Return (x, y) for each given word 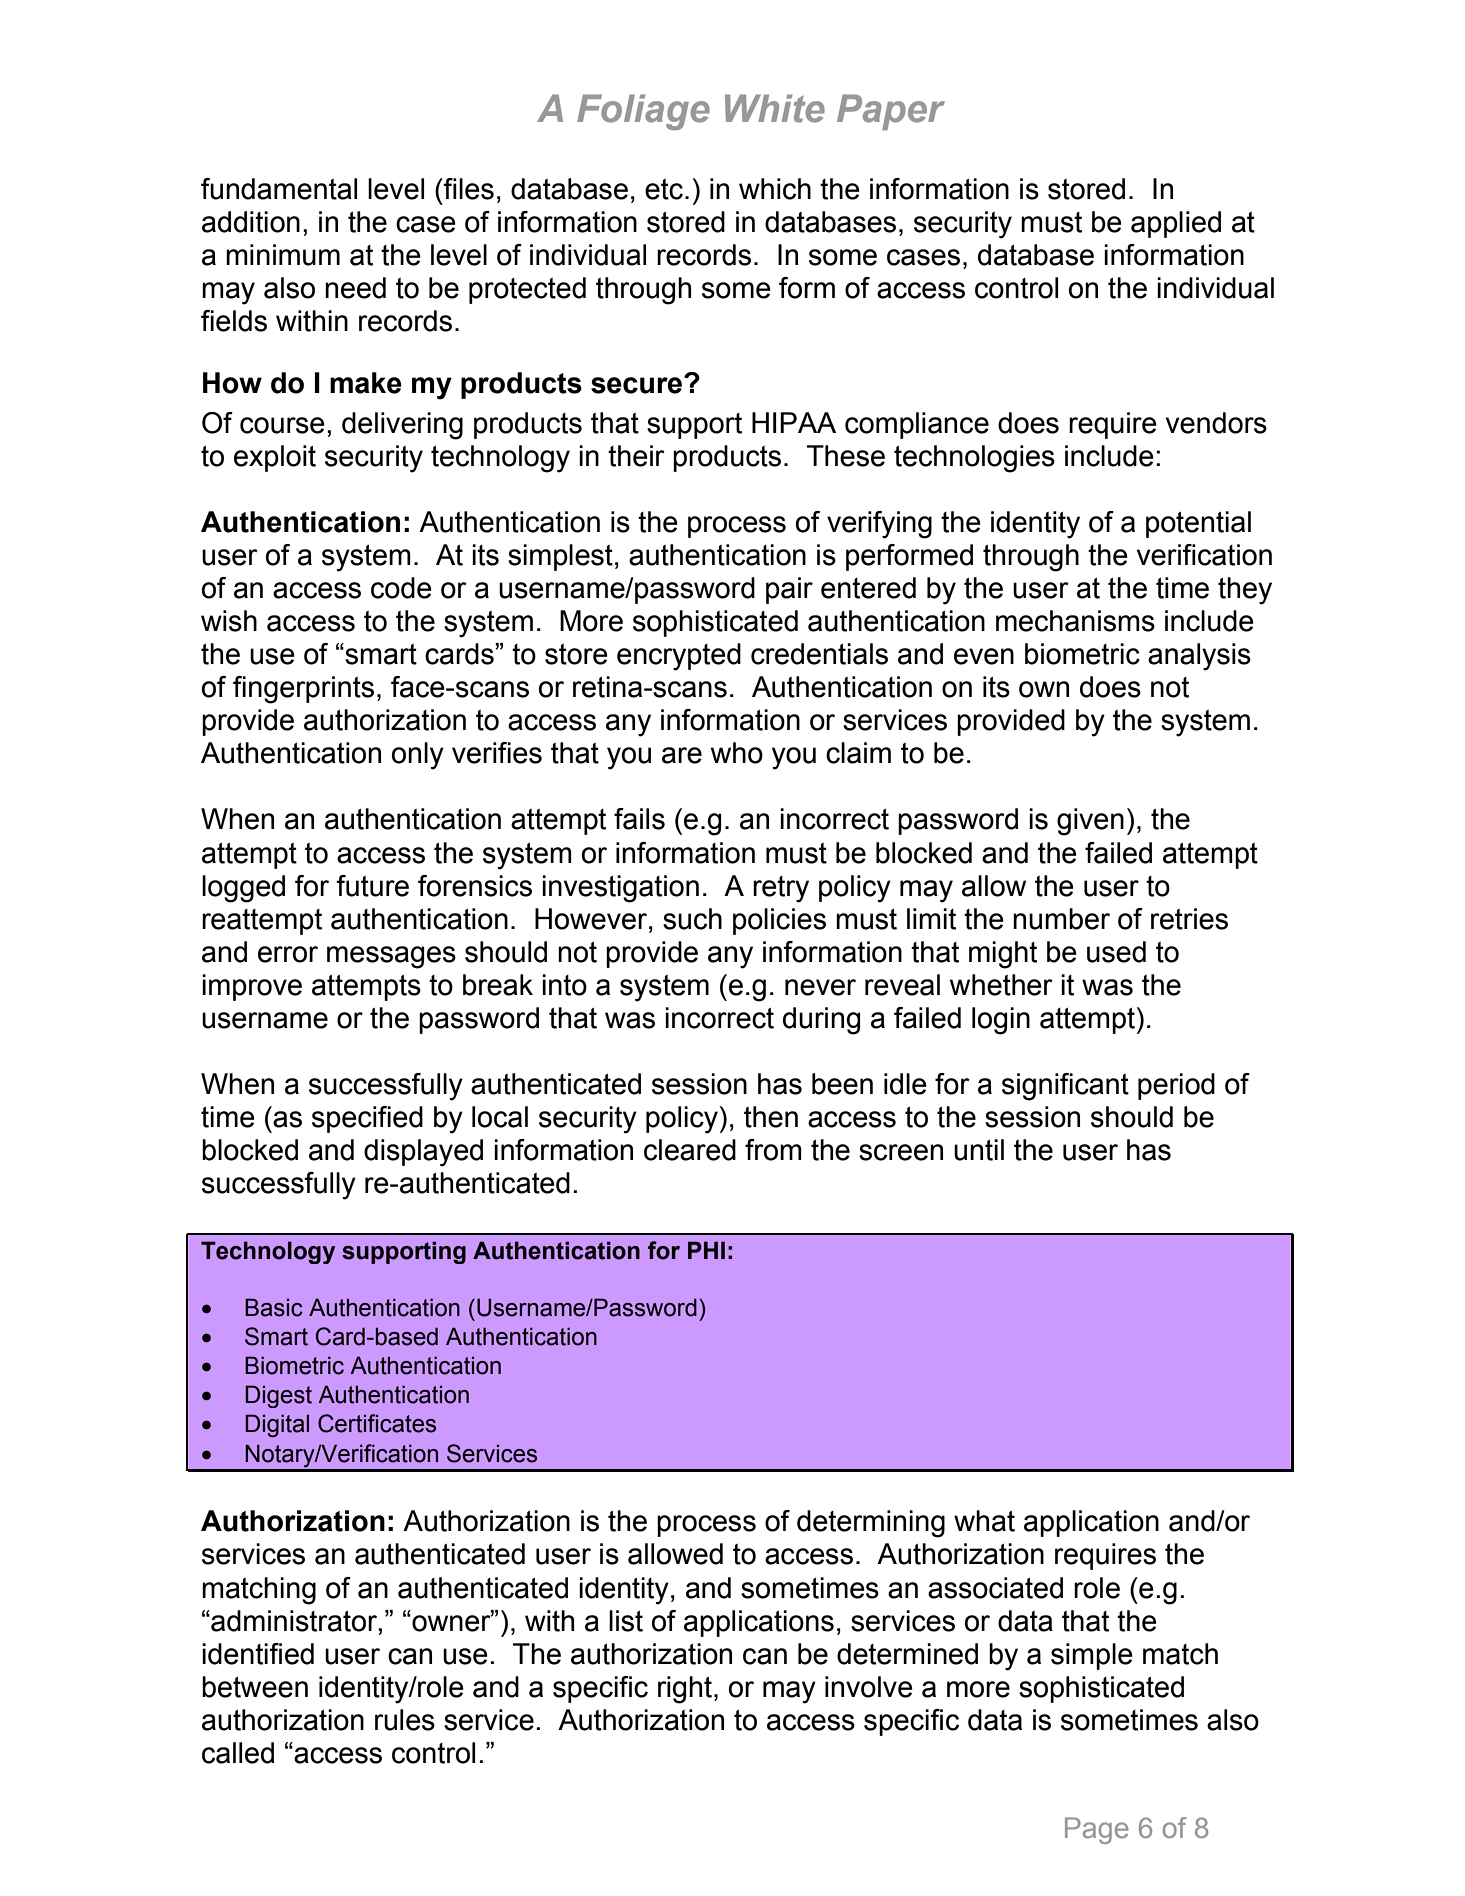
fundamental (279, 189)
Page (1096, 1830)
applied (1176, 224)
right (685, 1690)
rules (405, 1720)
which (775, 189)
